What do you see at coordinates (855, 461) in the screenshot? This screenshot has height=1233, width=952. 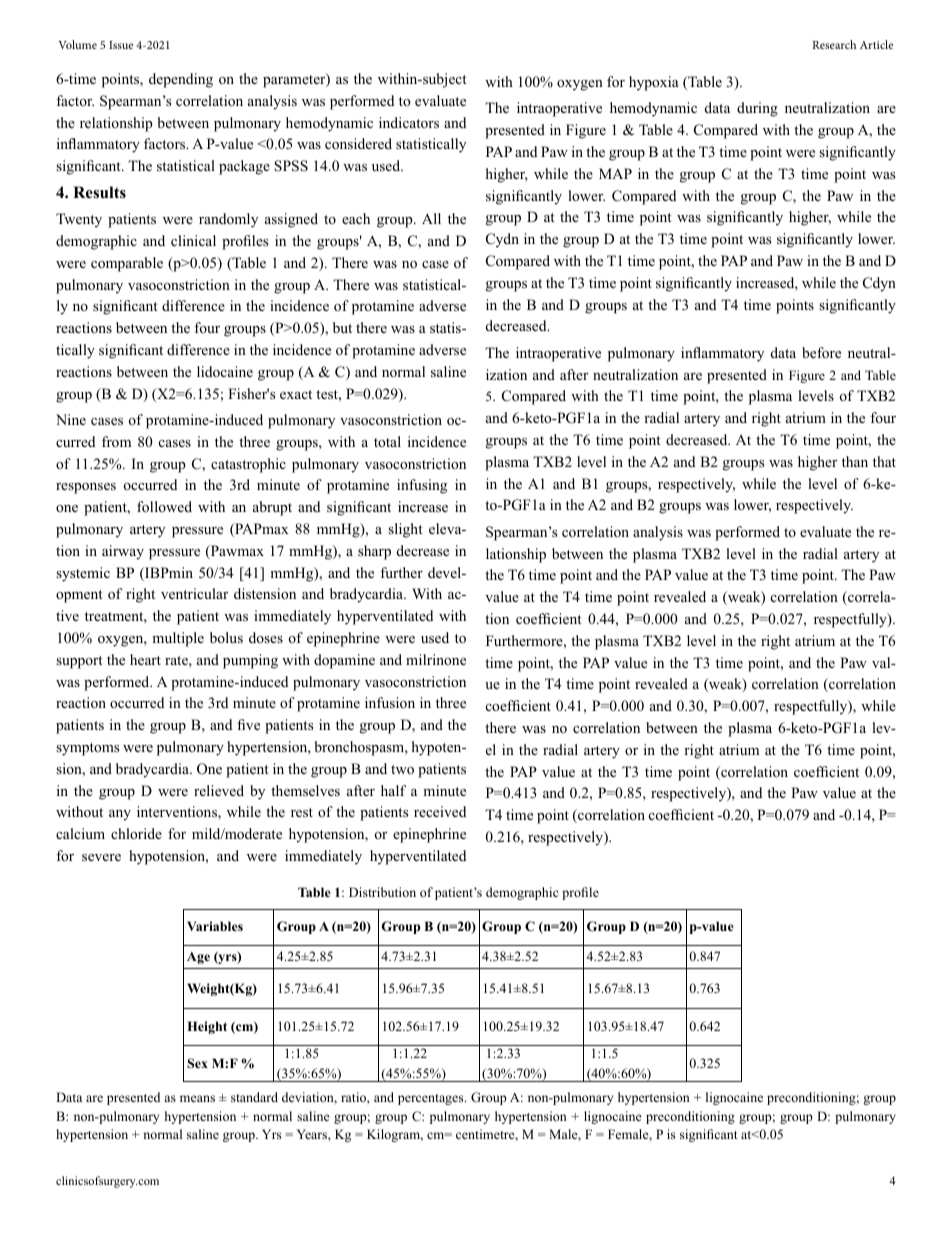 I see `than` at bounding box center [855, 461].
